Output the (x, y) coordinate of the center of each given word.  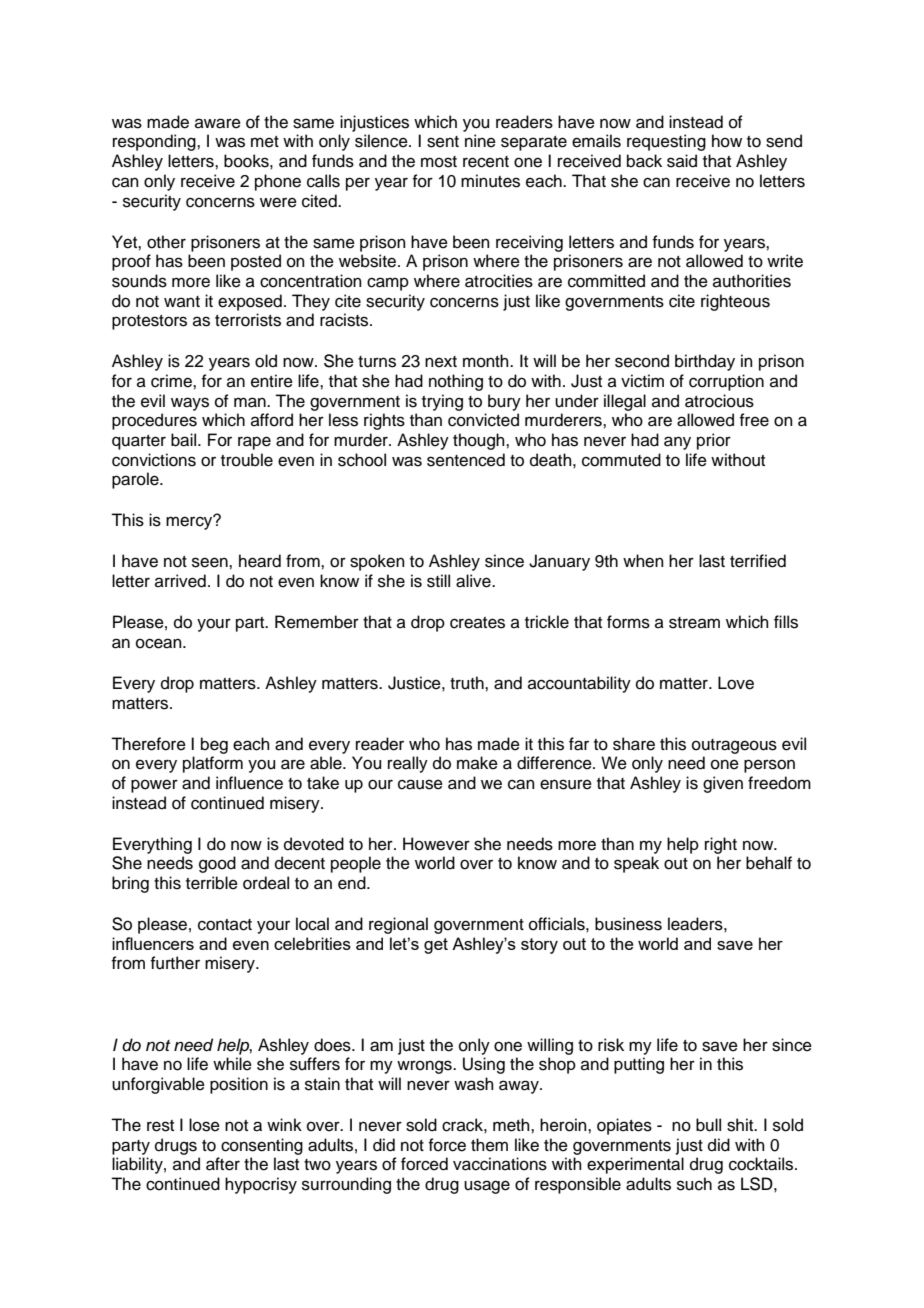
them (489, 1145)
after (223, 1164)
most (439, 162)
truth (468, 683)
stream (694, 623)
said (682, 161)
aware (218, 123)
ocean (160, 643)
